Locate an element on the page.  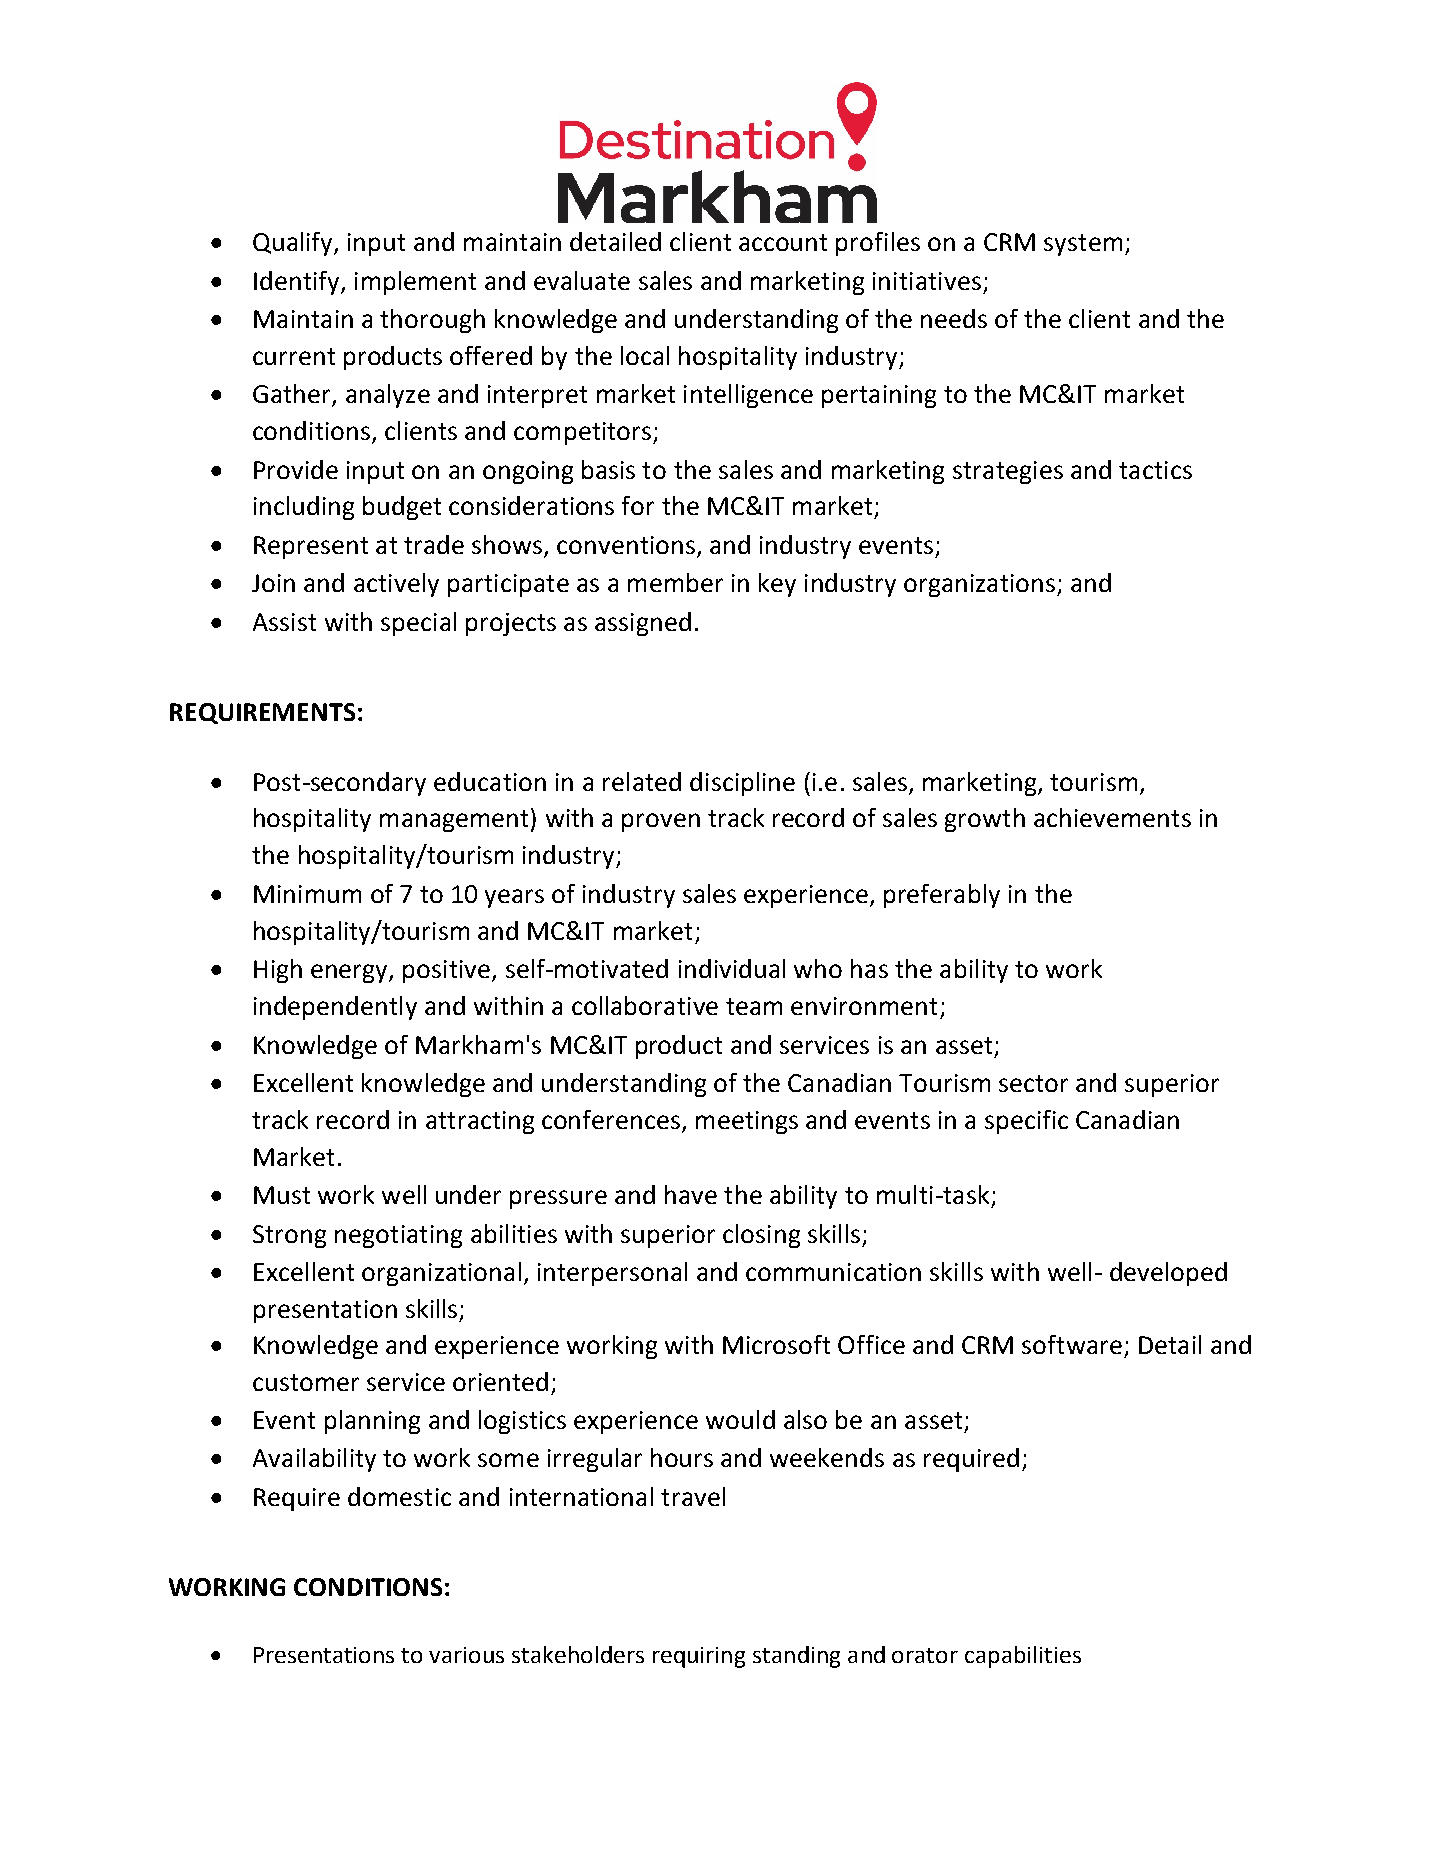
various is located at coordinates (466, 1655).
